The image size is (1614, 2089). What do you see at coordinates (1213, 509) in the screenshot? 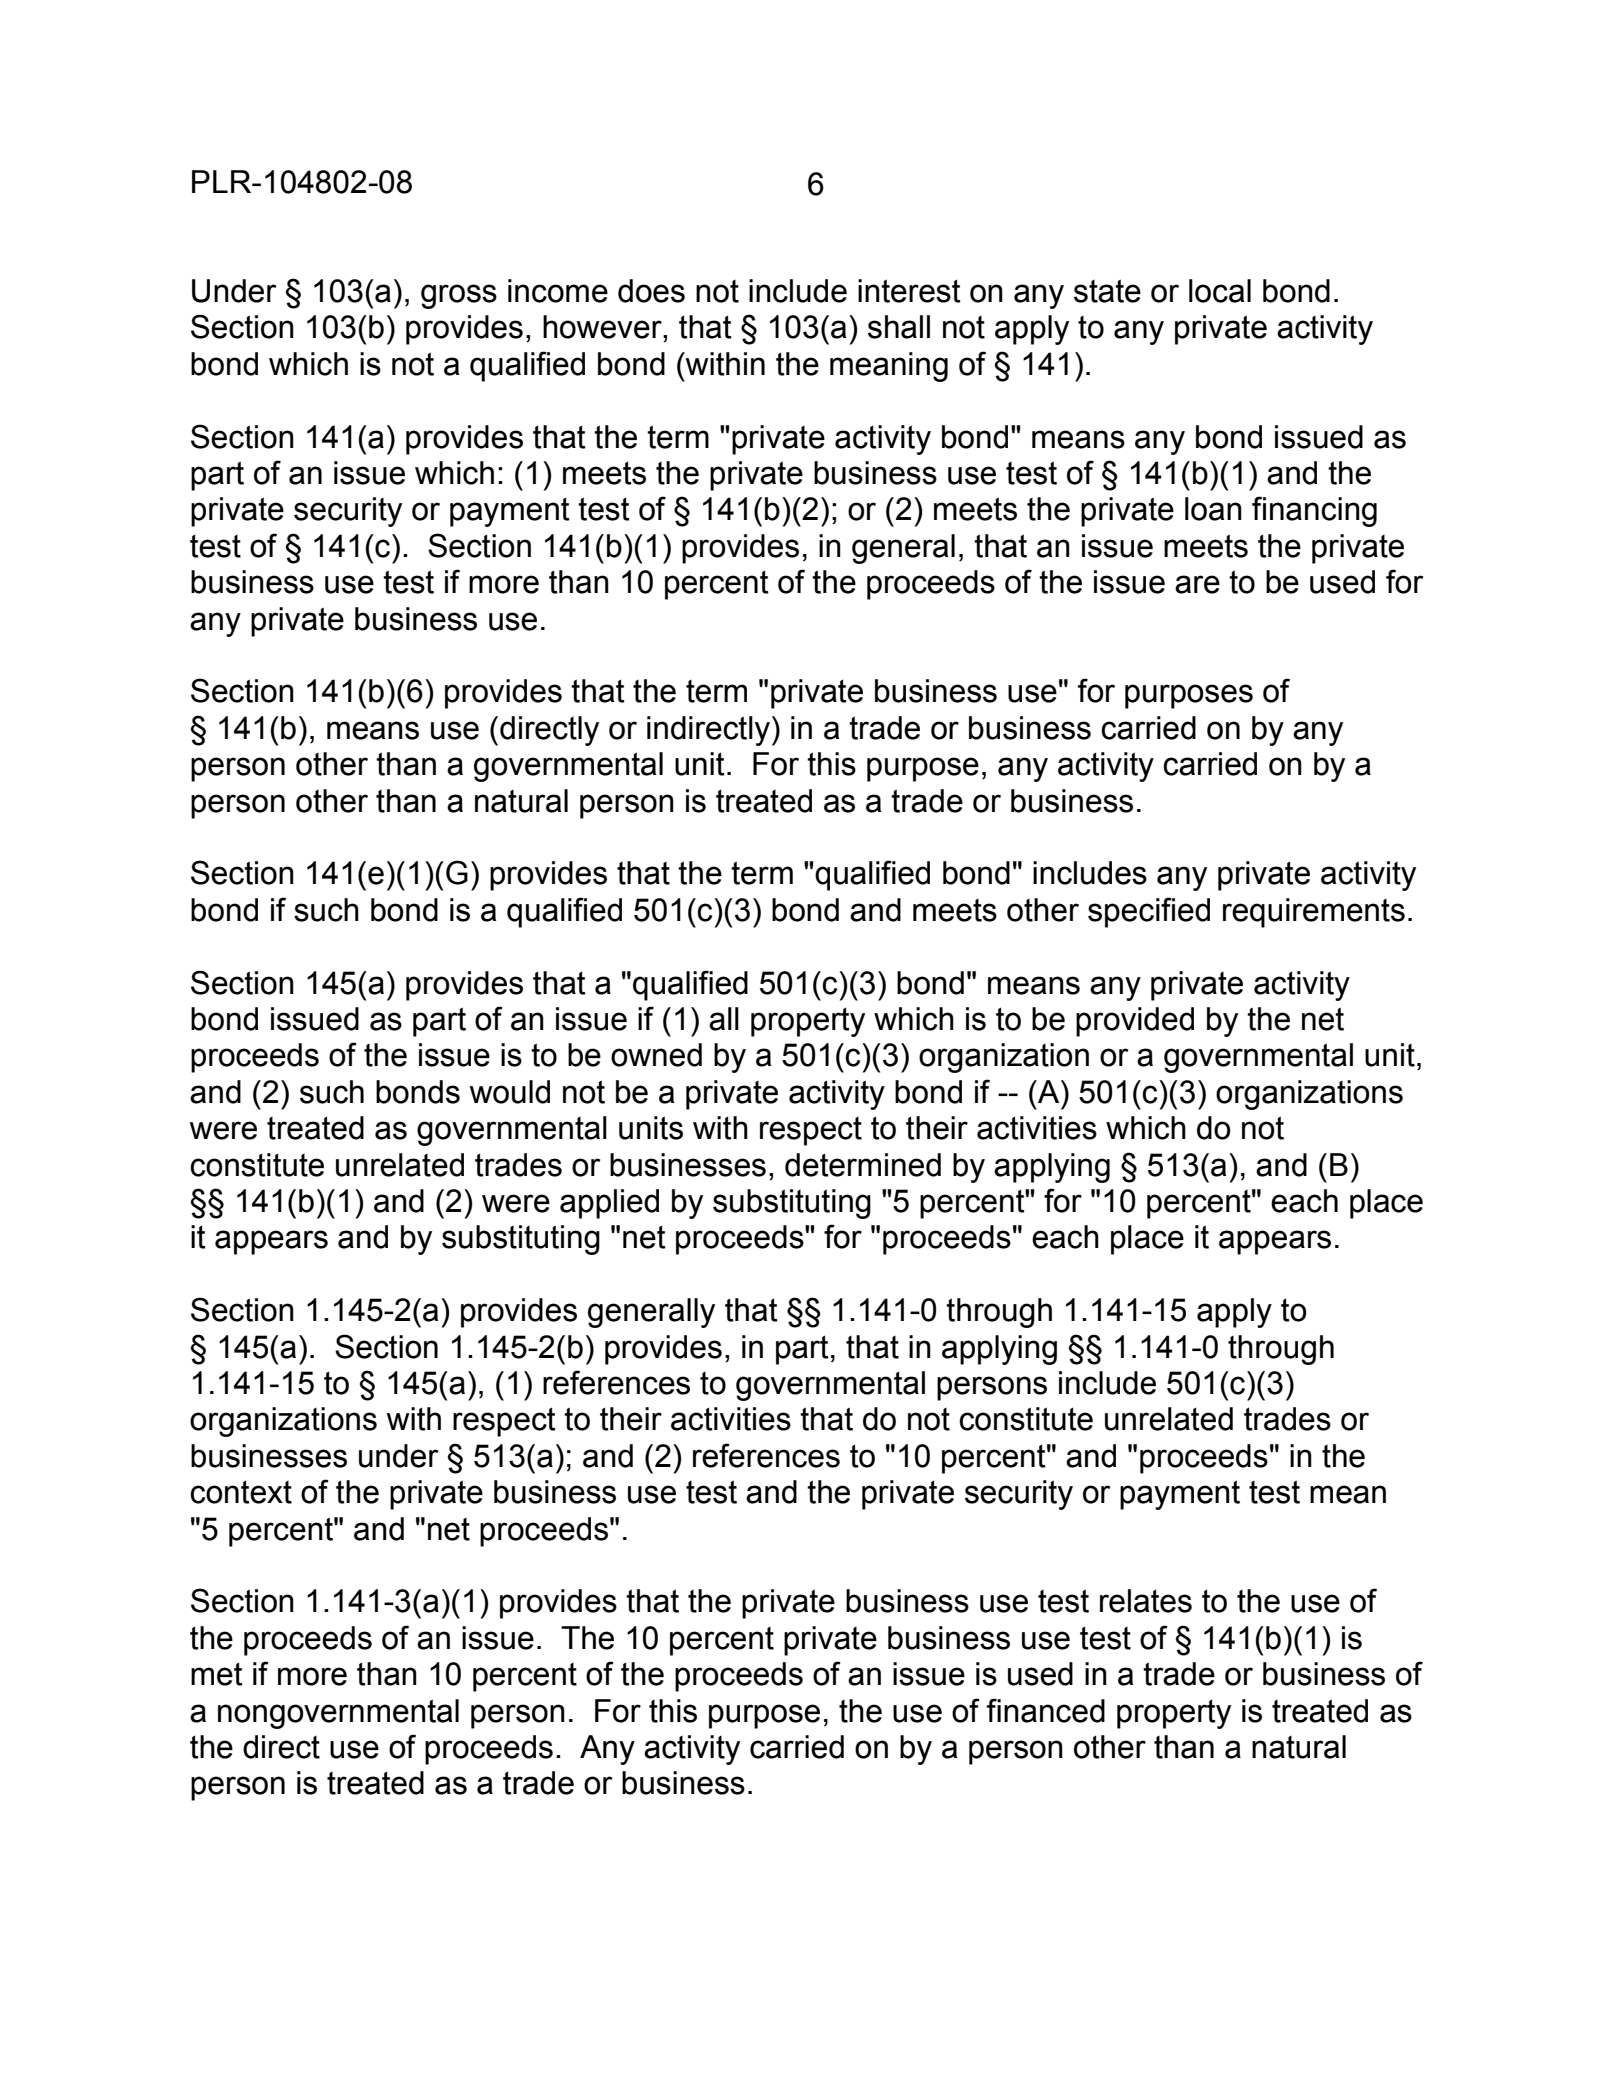
I see `loan` at bounding box center [1213, 509].
